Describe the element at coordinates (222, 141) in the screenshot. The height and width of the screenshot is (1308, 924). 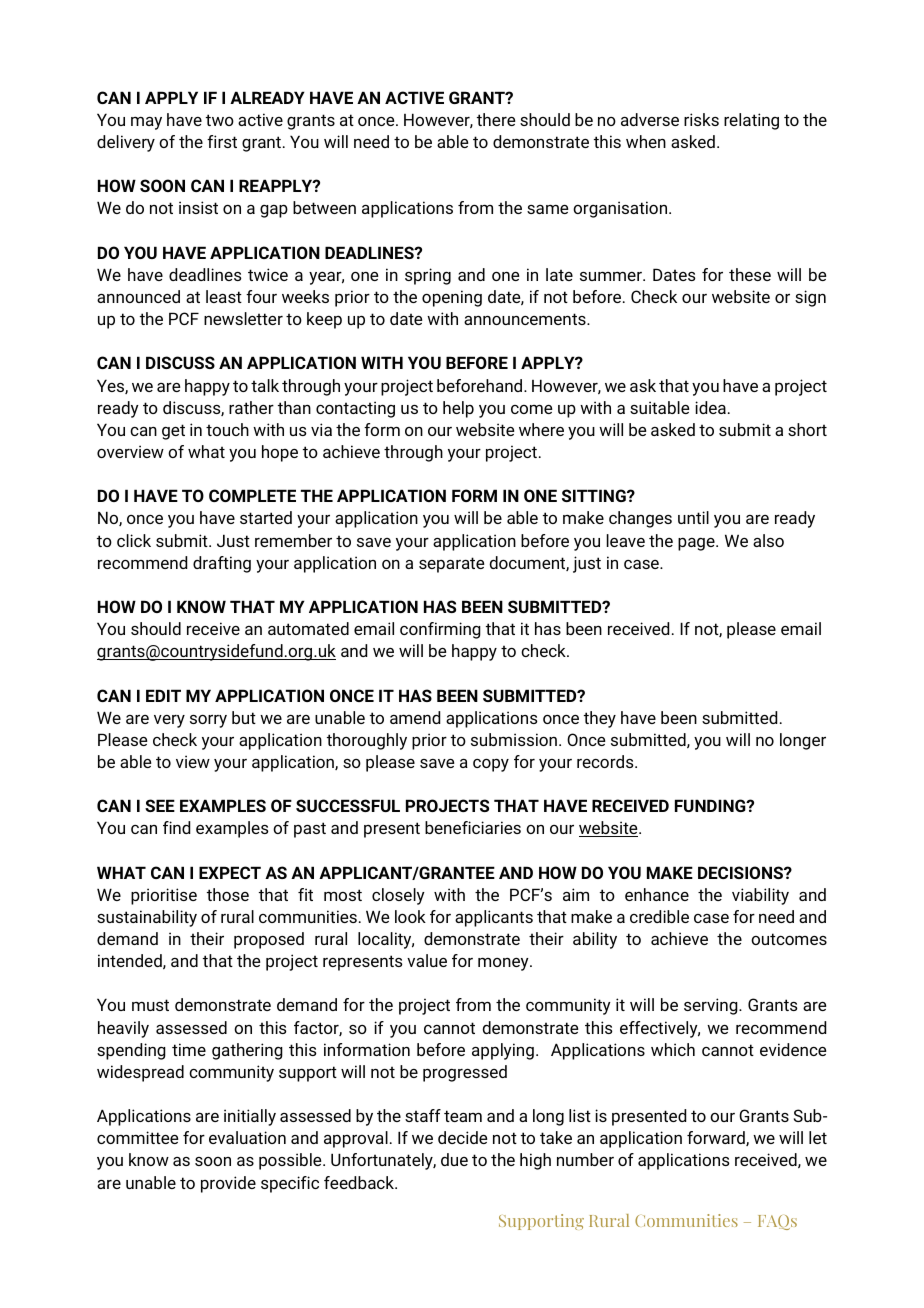
I see `first` at that location.
